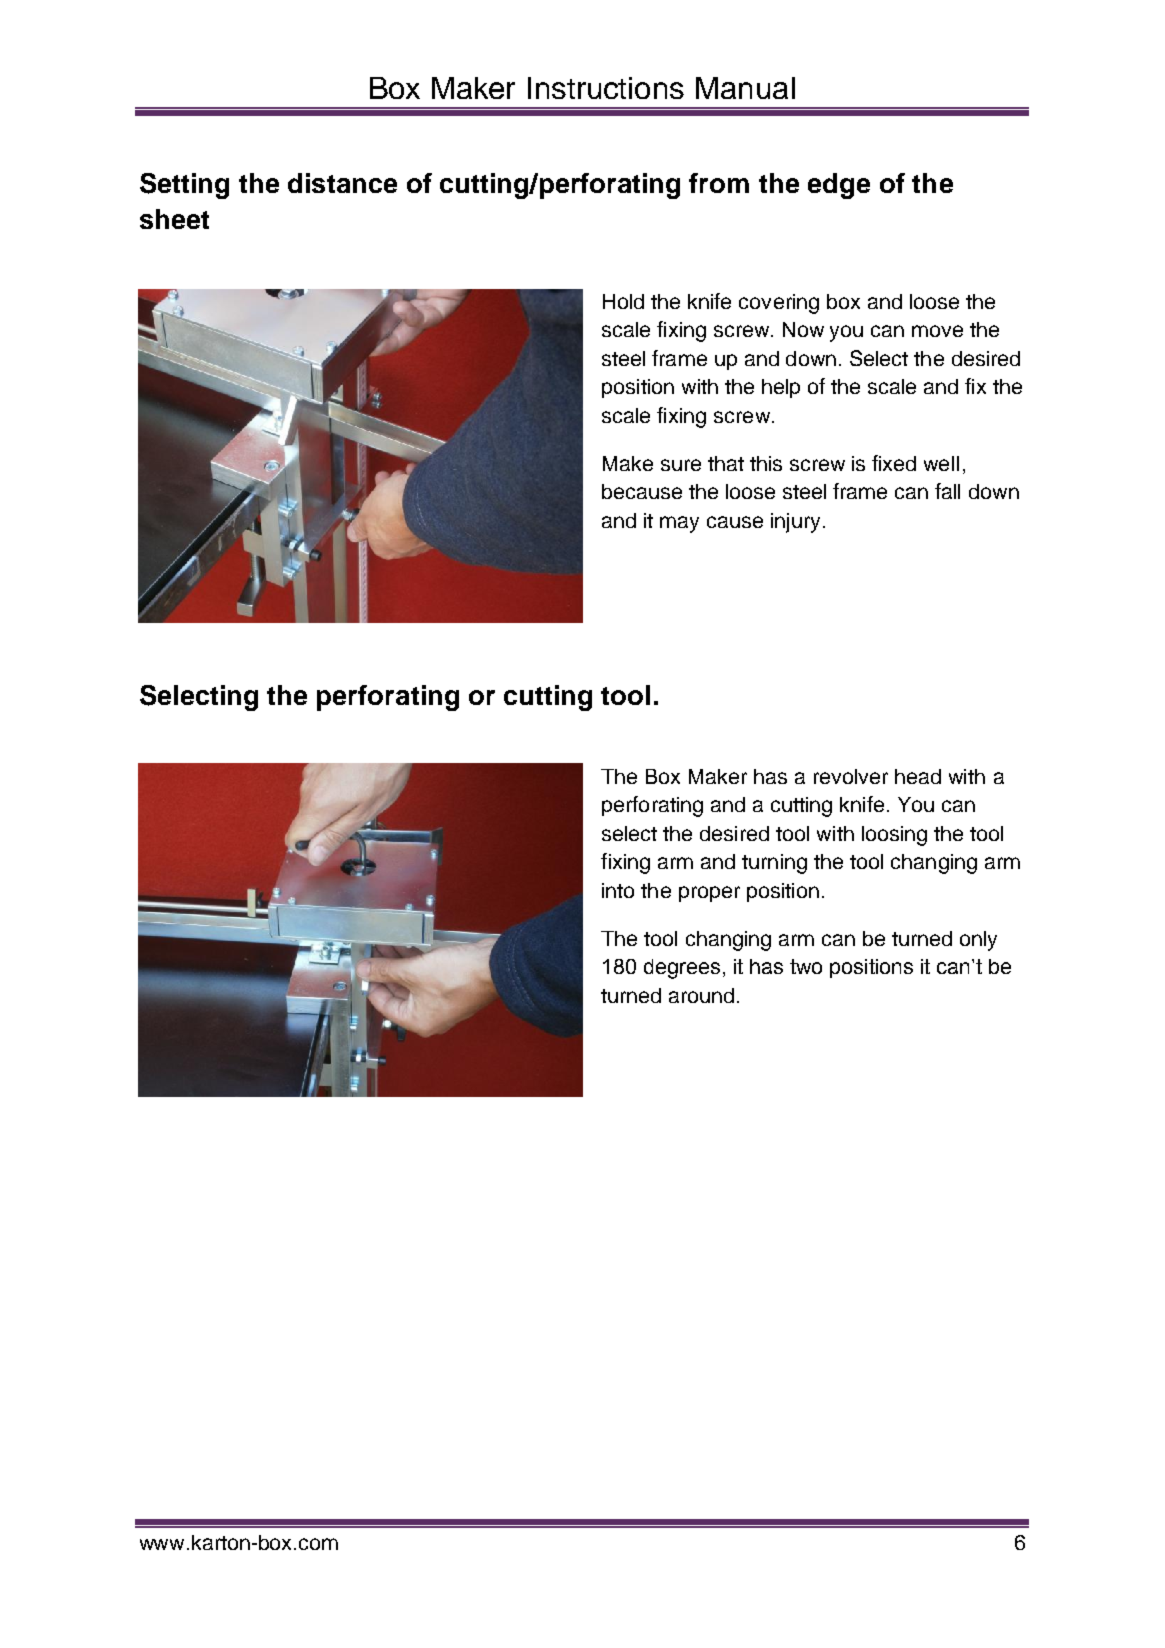 This screenshot has width=1165, height=1648. Describe the element at coordinates (618, 890) in the screenshot. I see `into` at that location.
